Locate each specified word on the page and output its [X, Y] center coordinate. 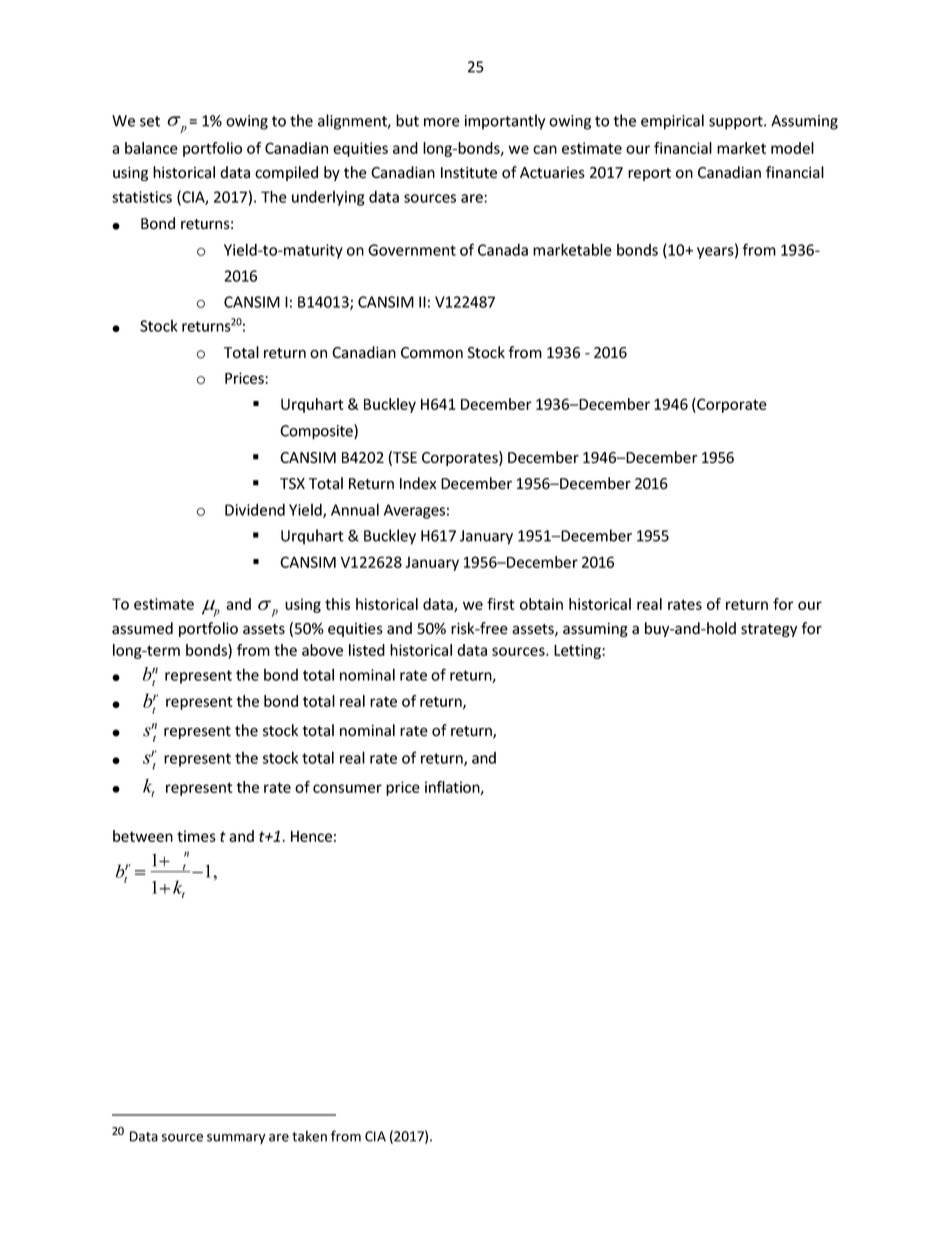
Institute [469, 173]
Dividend [255, 509]
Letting [578, 651]
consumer [347, 788]
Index [418, 483]
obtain [541, 604]
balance [151, 148]
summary [236, 1139]
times [196, 836]
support [737, 123]
